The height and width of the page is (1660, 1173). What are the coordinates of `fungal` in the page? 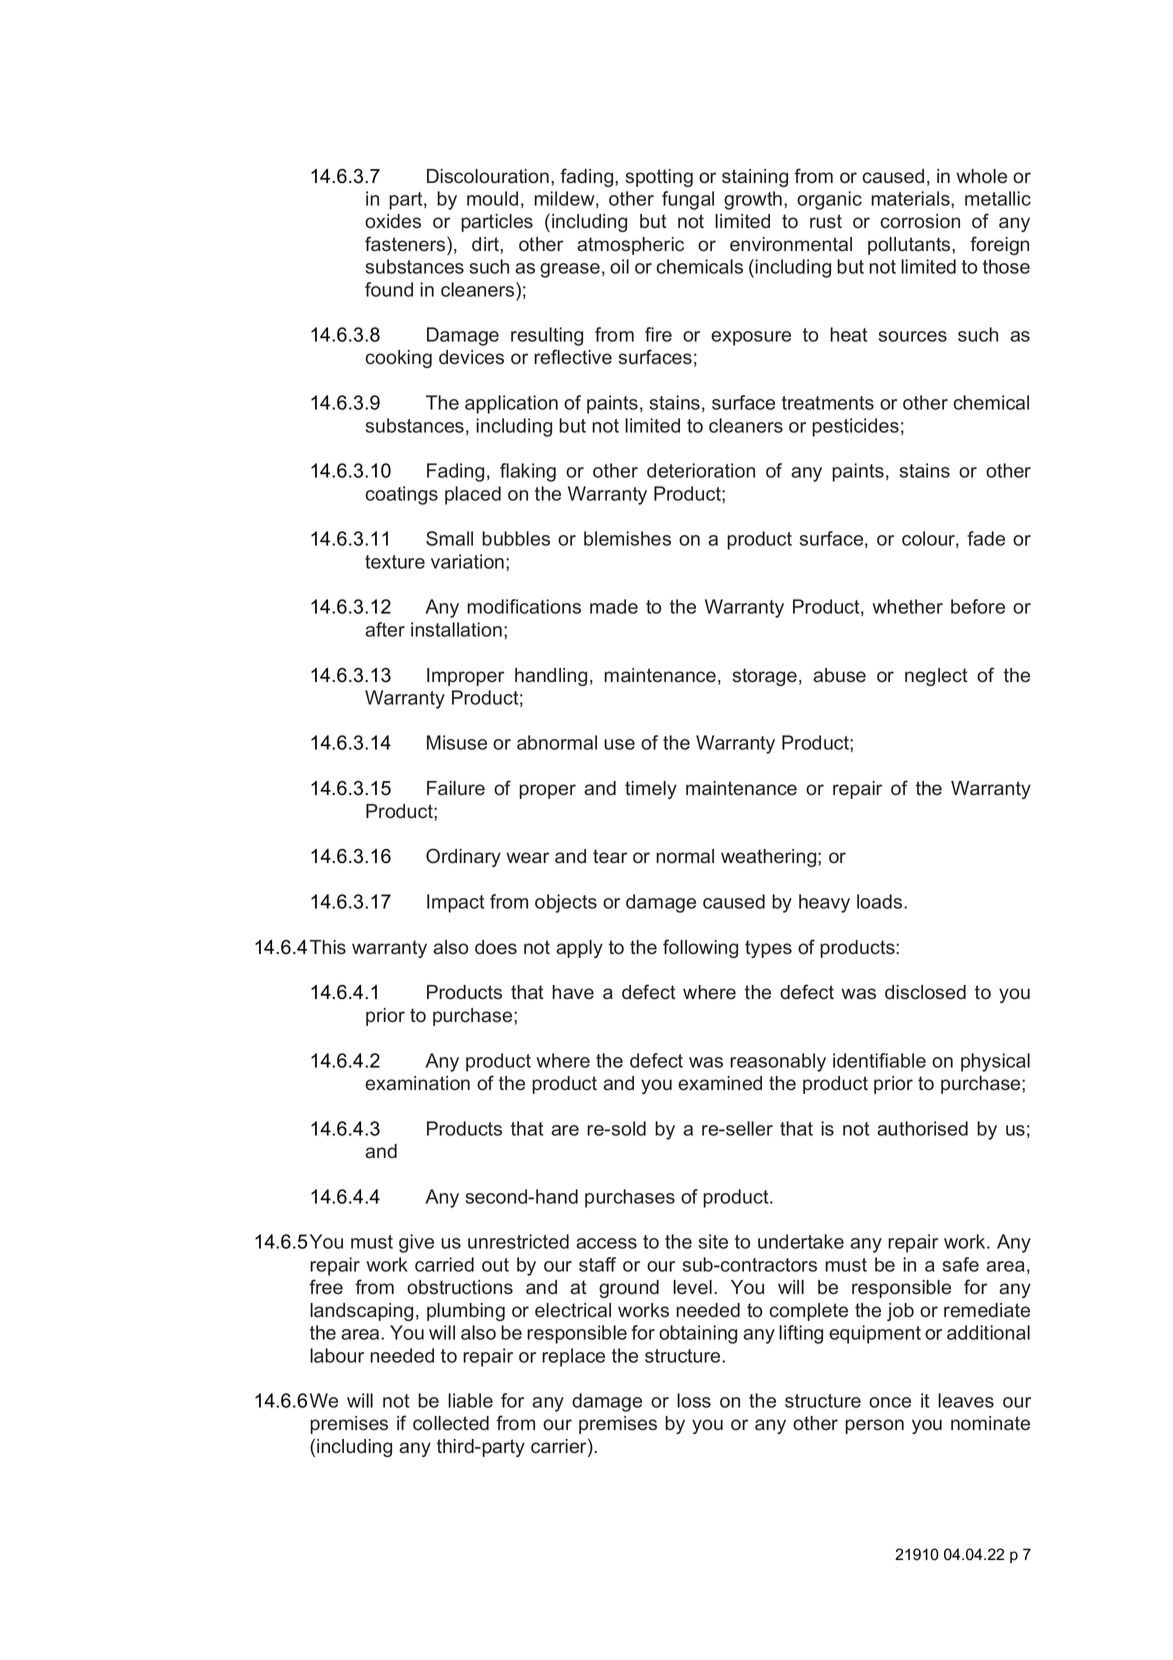 It's located at (688, 200).
